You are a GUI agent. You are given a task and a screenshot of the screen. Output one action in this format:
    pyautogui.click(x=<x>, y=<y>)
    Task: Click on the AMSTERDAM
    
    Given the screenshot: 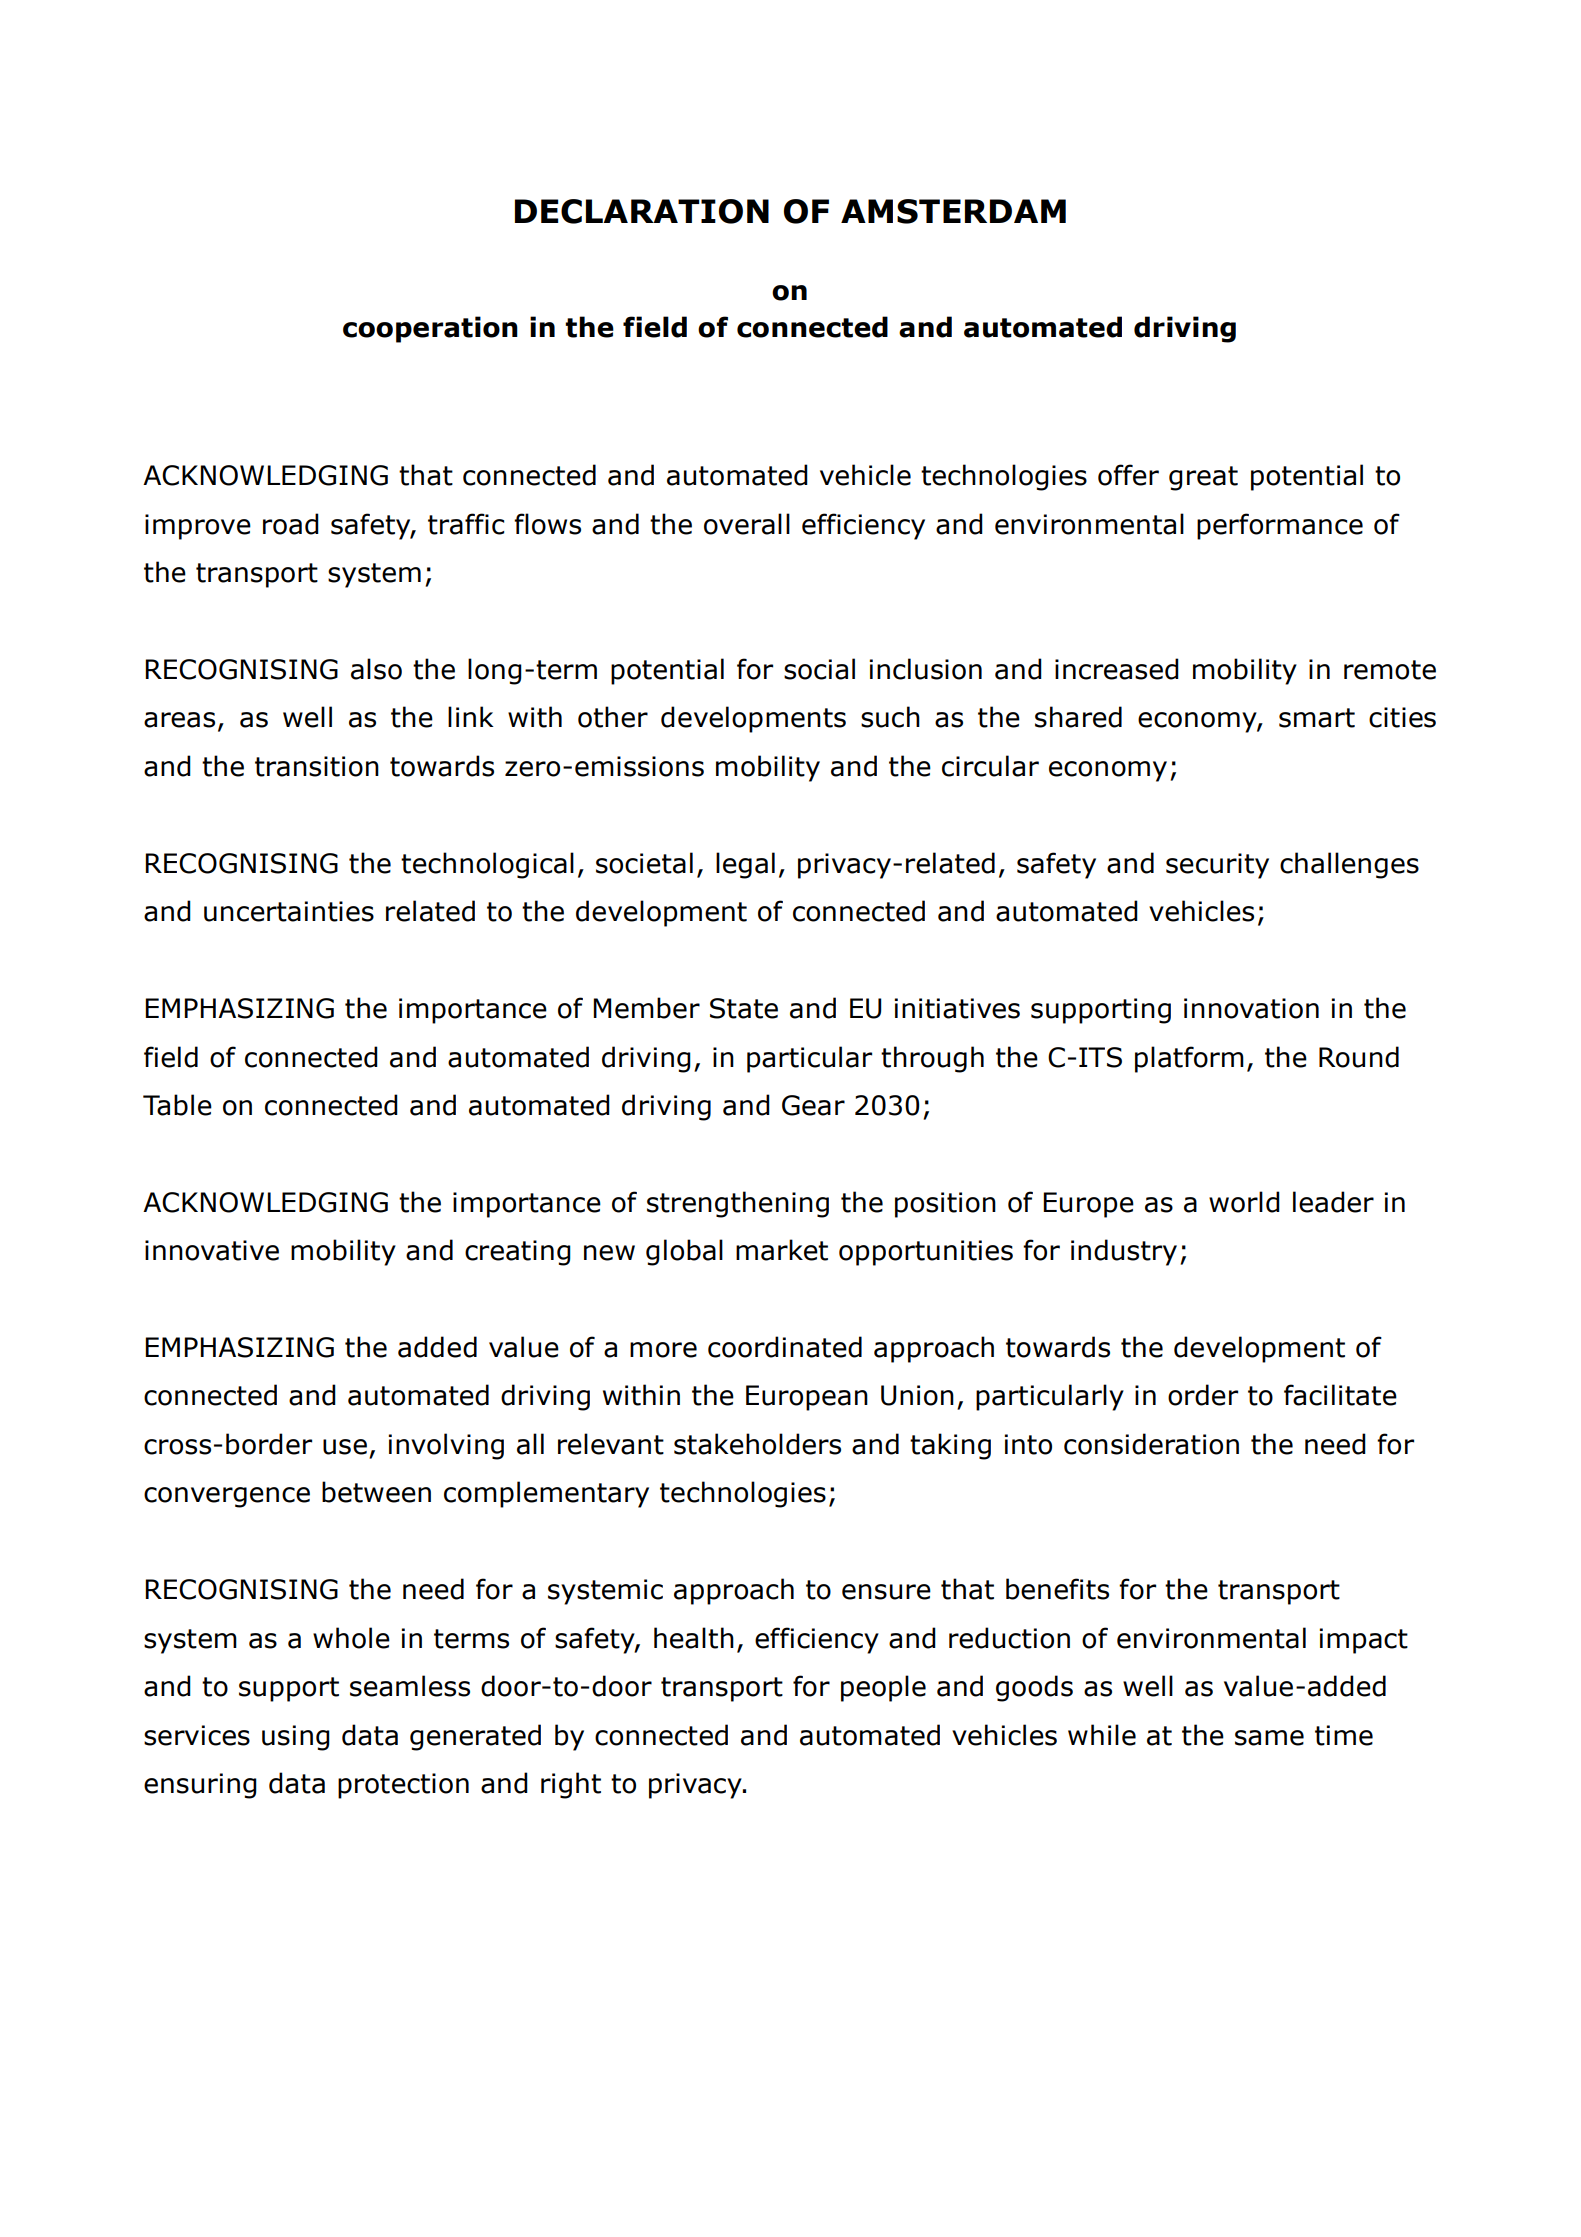 What is the action you would take?
    pyautogui.click(x=953, y=211)
